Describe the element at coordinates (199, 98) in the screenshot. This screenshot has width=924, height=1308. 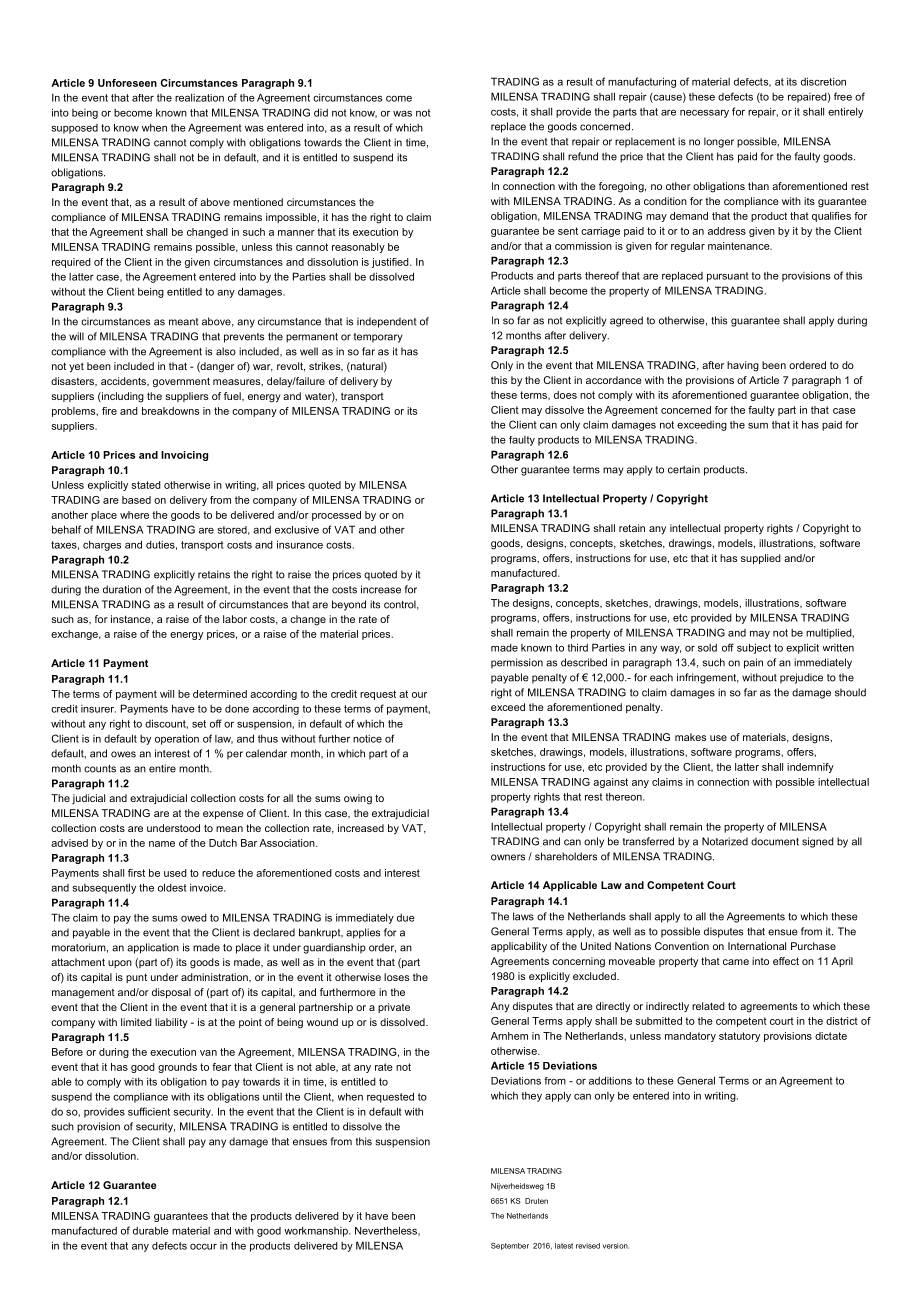
I see `realization` at that location.
